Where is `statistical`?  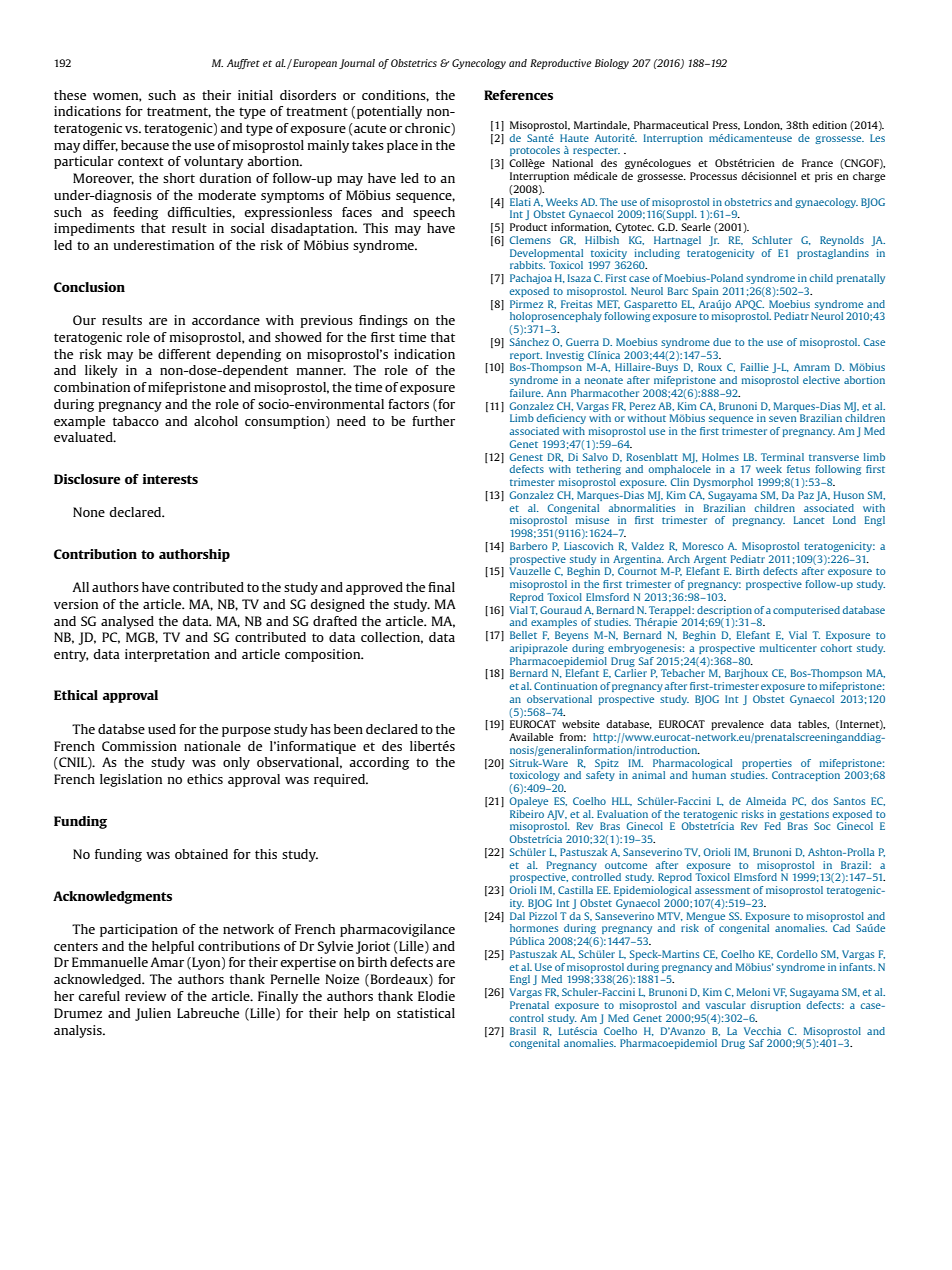 statistical is located at coordinates (426, 1013).
